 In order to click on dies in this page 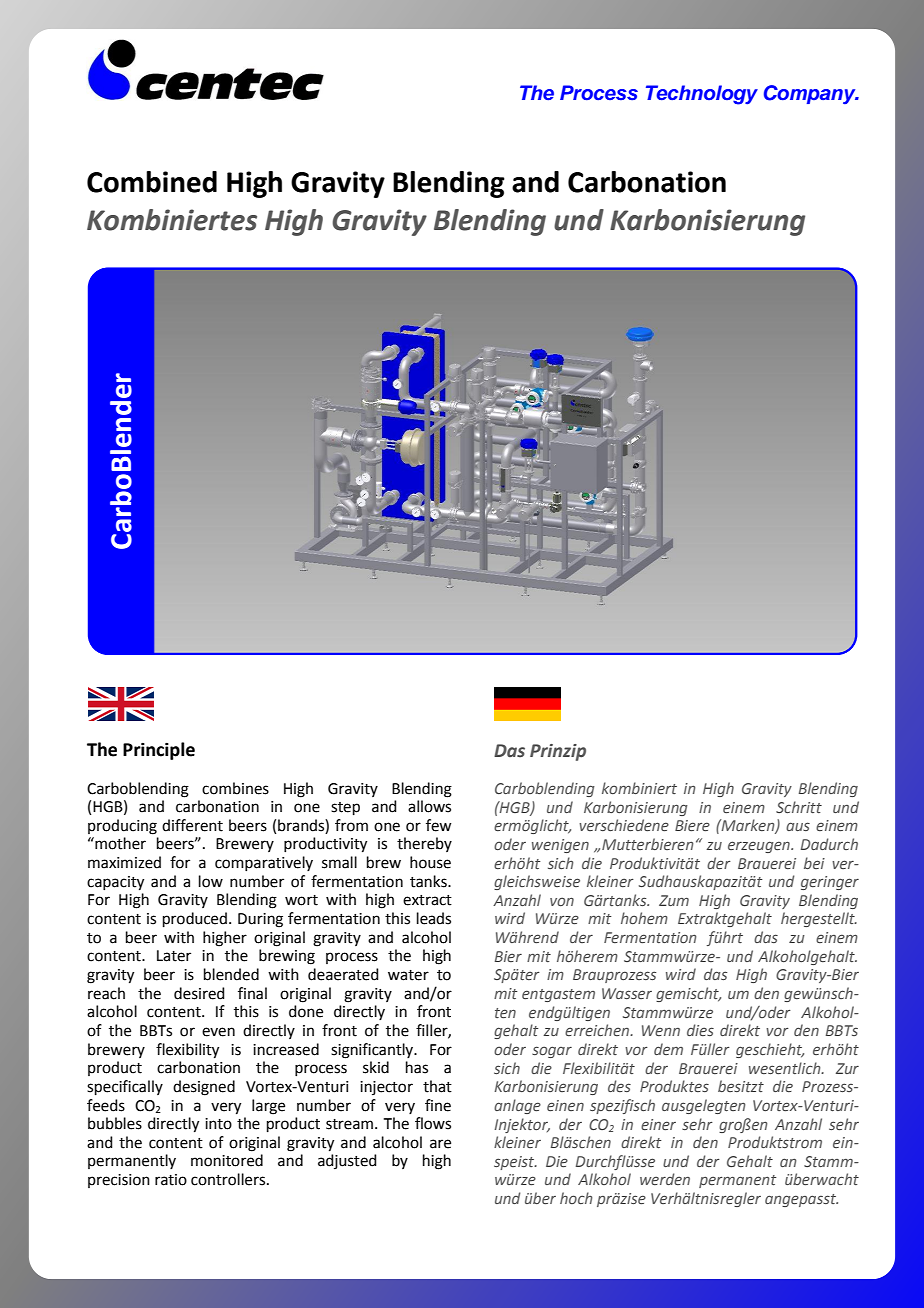, I will do `click(700, 1030)`.
